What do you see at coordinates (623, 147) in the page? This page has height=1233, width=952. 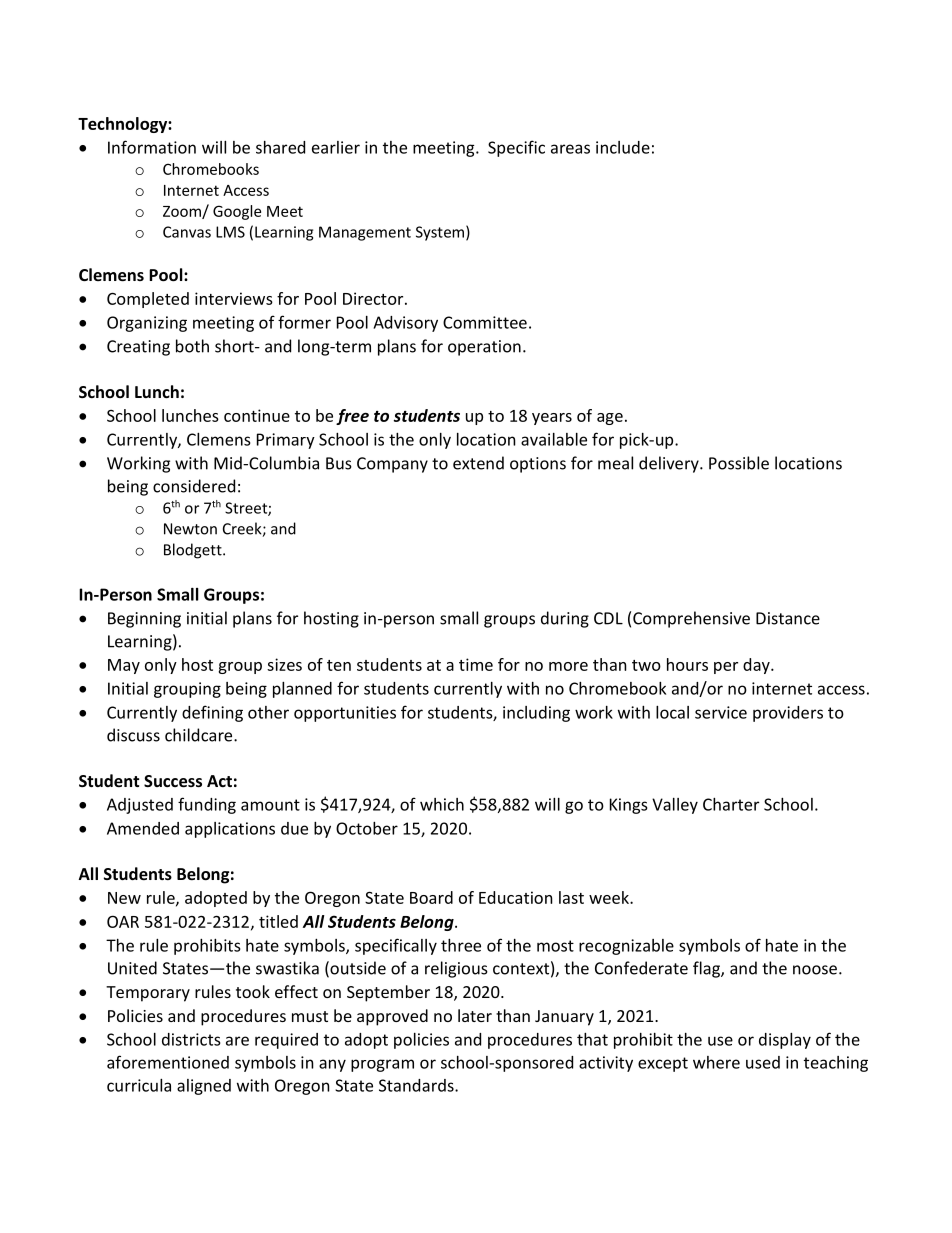 I see `include` at bounding box center [623, 147].
